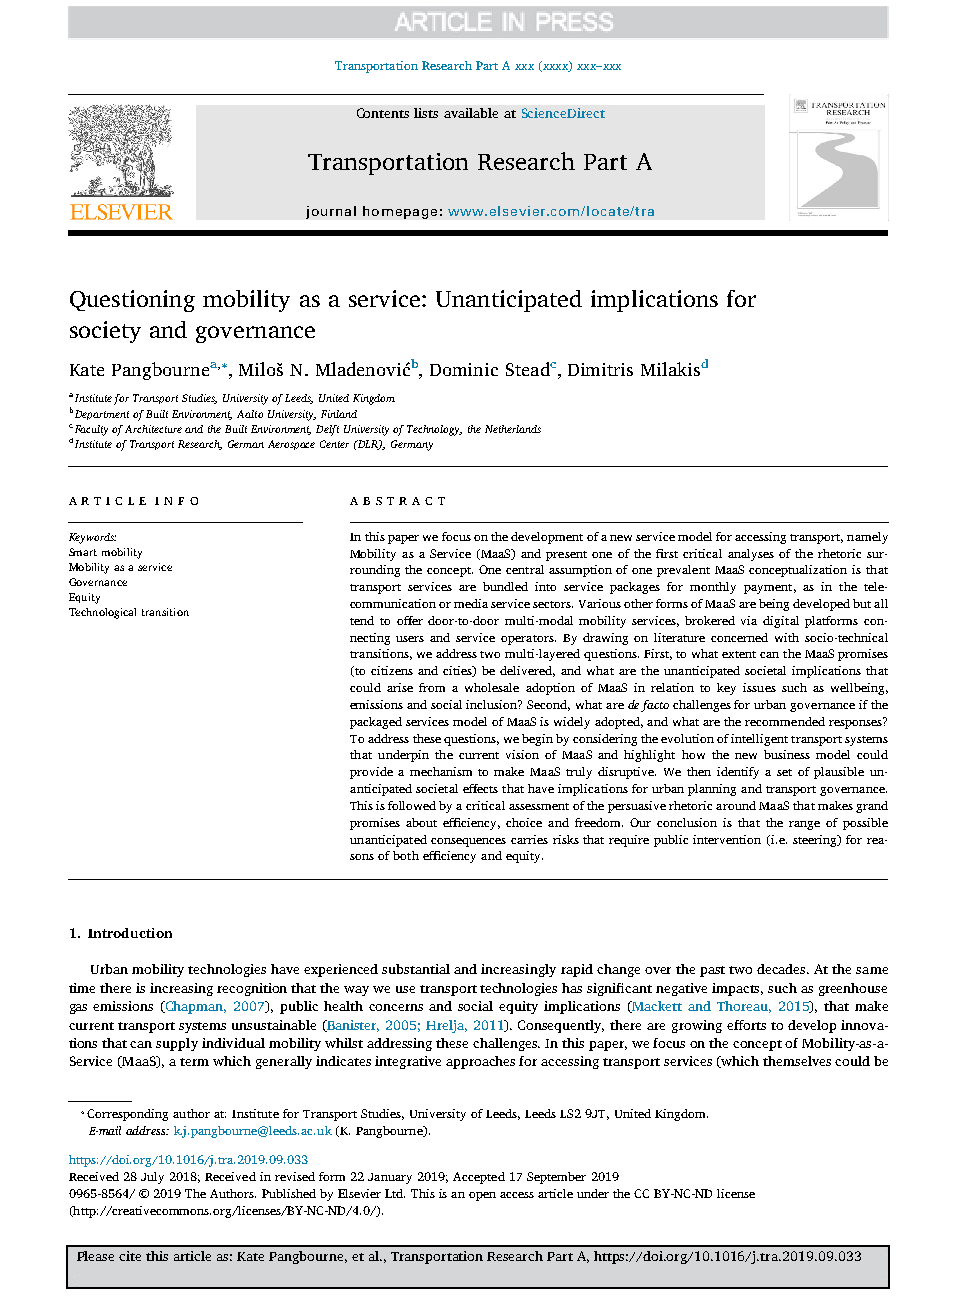  What do you see at coordinates (787, 637) in the screenshot?
I see `with` at bounding box center [787, 637].
